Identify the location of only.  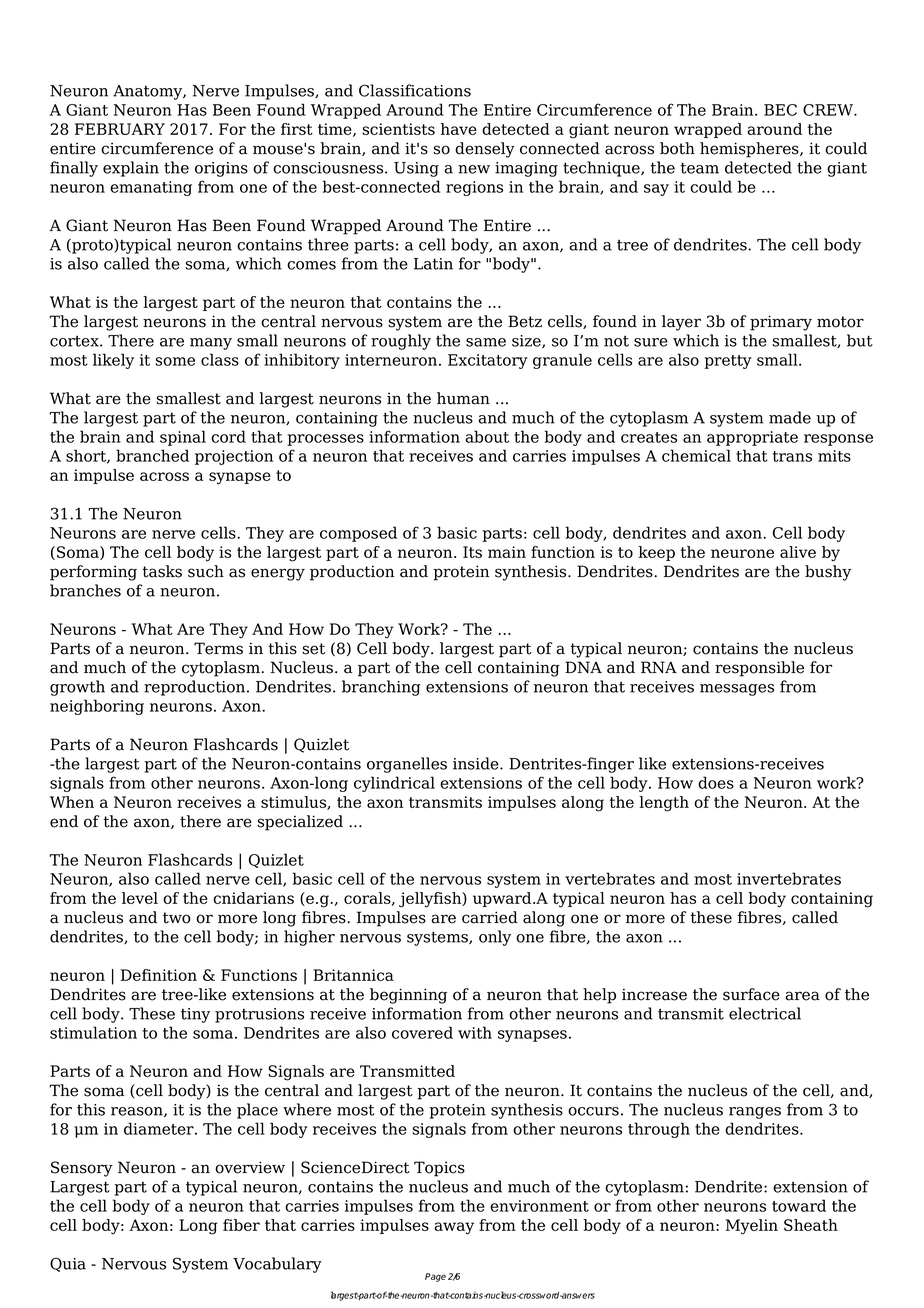
(495, 938).
